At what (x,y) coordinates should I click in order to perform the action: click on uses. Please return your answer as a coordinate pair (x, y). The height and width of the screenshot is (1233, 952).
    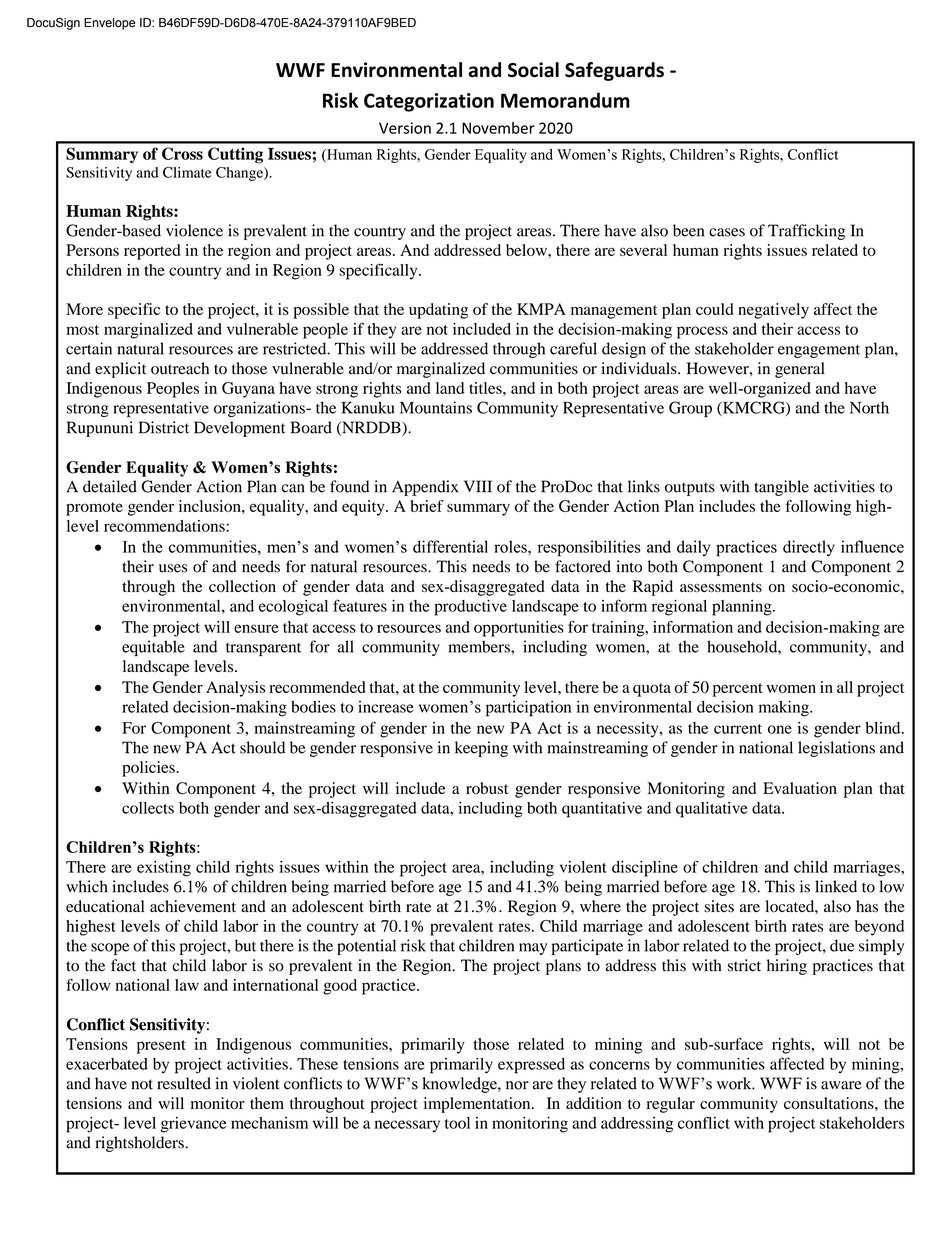
    Looking at the image, I should click on (173, 568).
